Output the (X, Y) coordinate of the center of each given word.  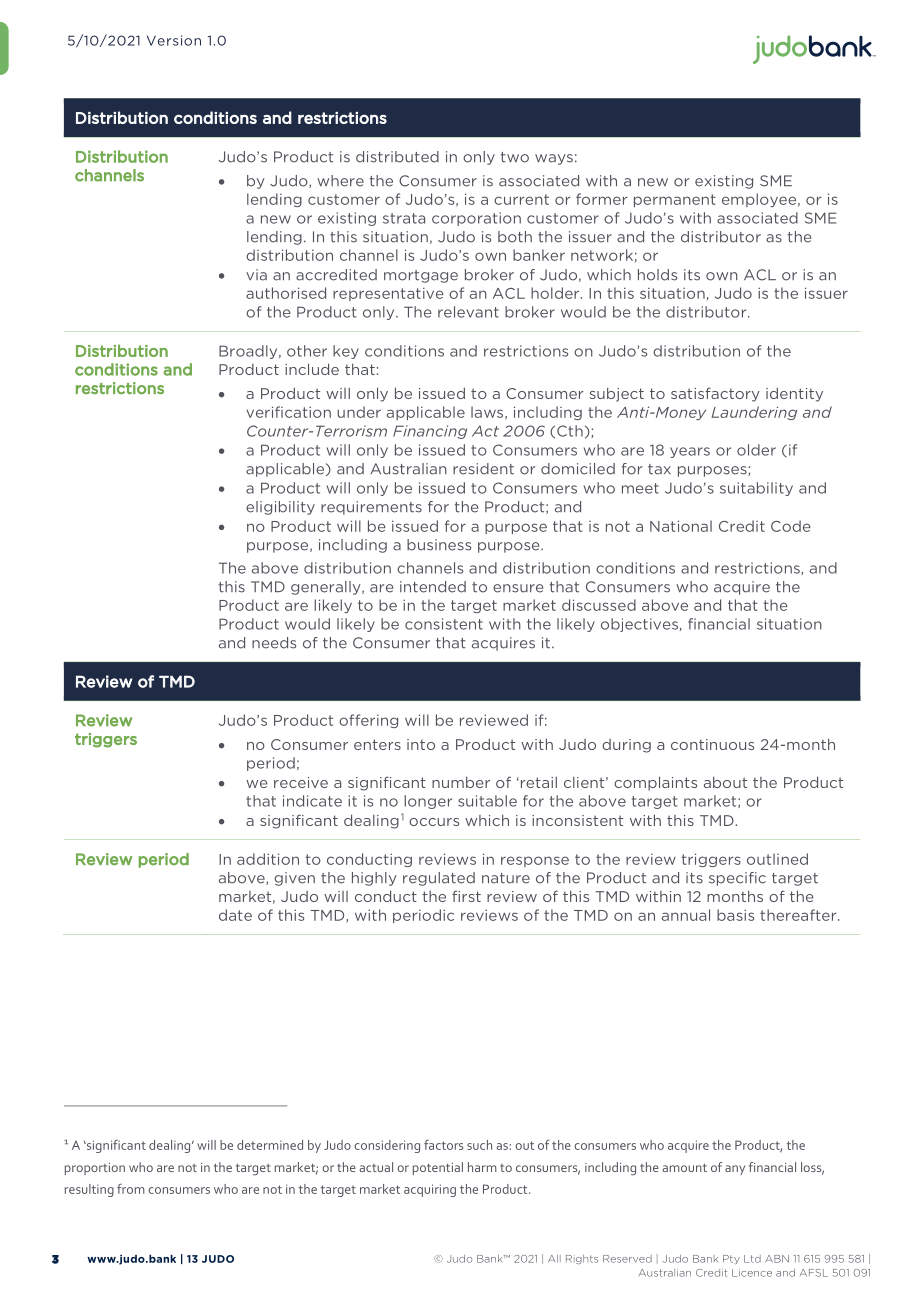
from (131, 1189)
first (466, 896)
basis (735, 915)
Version (174, 40)
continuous (712, 744)
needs (274, 643)
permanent (675, 200)
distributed (397, 157)
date (235, 915)
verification (288, 412)
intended (433, 587)
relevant (468, 312)
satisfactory (715, 394)
